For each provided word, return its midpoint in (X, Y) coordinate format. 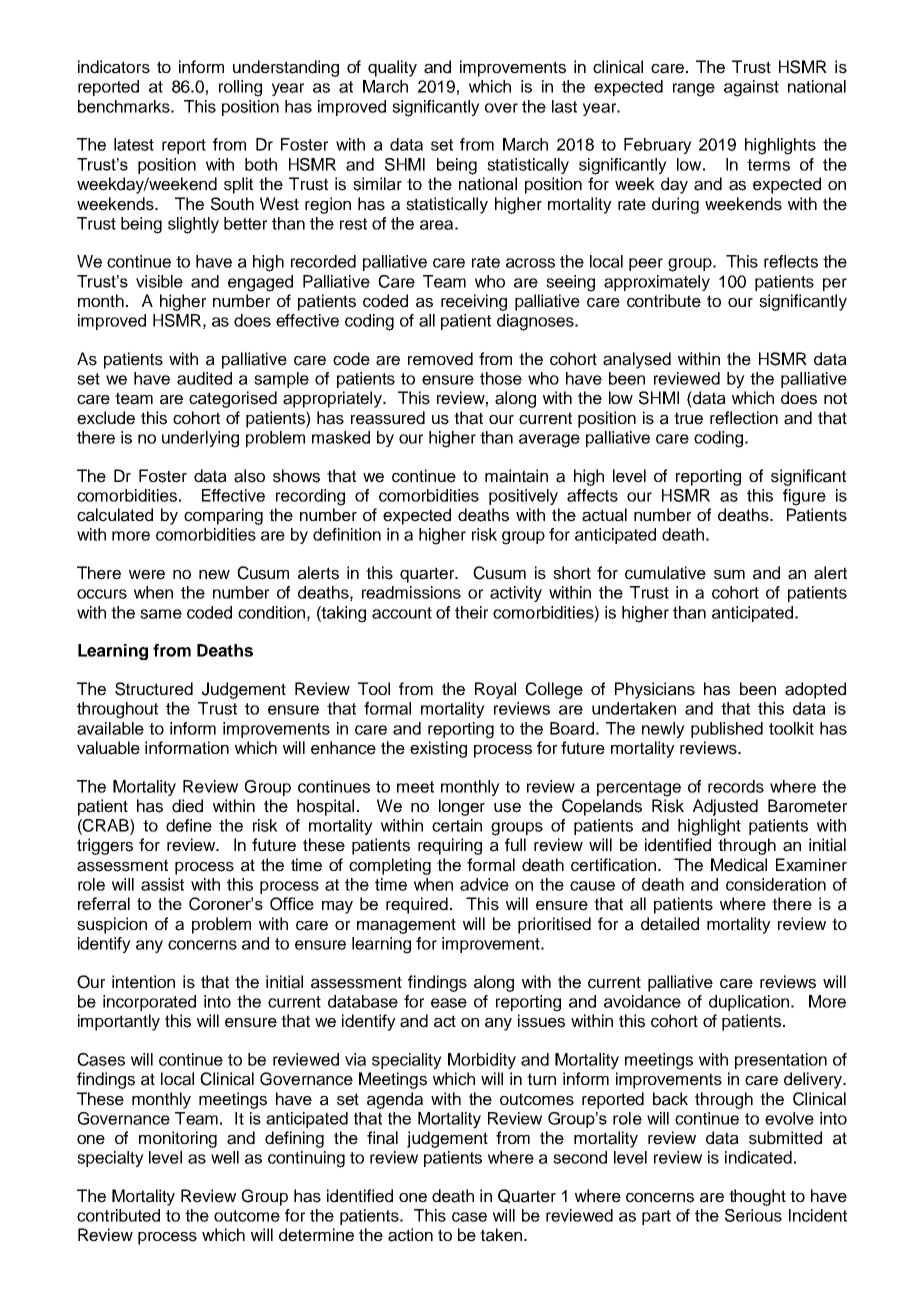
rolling (240, 88)
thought (757, 1197)
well (225, 1157)
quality (392, 68)
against (751, 88)
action (410, 1235)
